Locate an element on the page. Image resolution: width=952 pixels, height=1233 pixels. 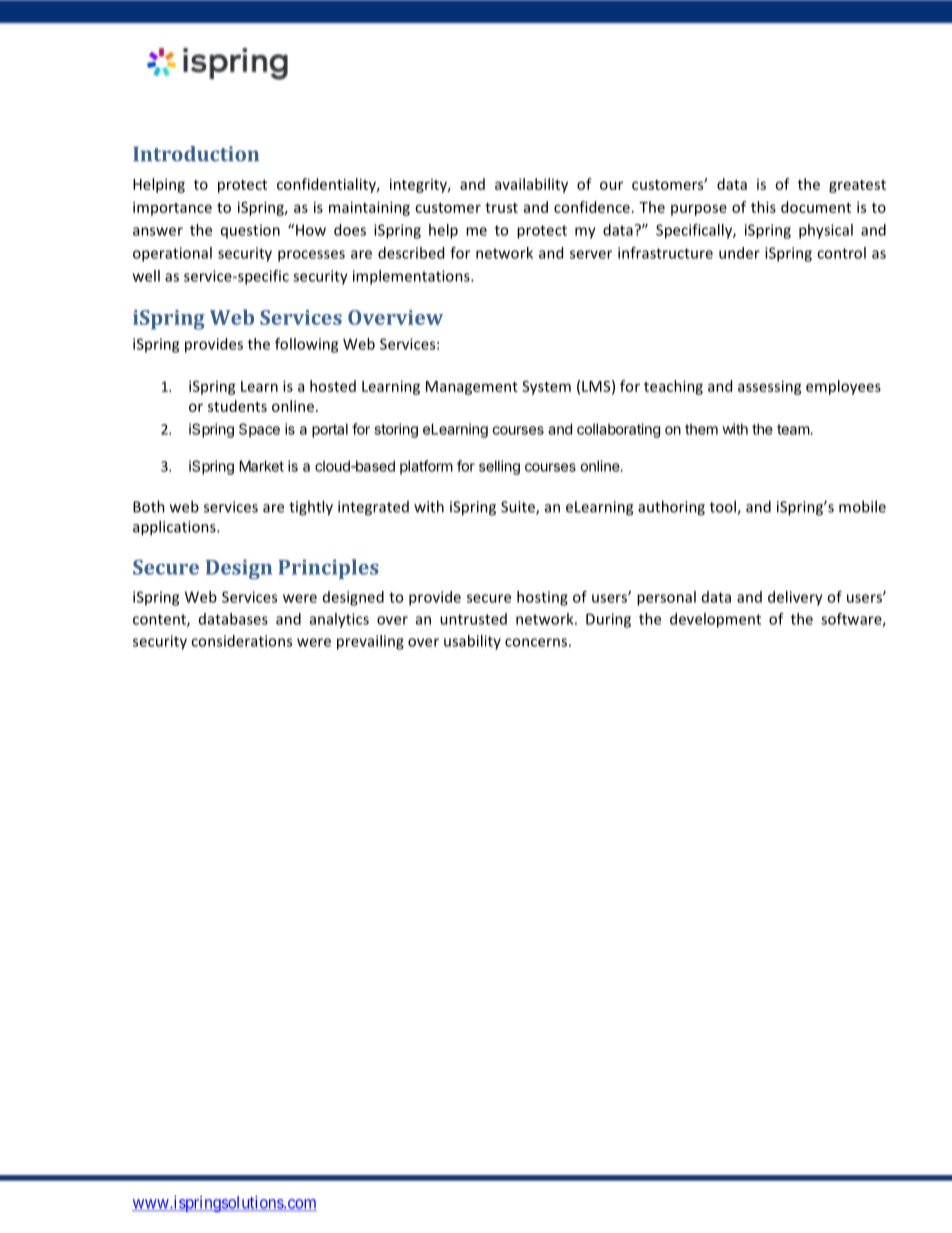
greatest is located at coordinates (857, 186).
